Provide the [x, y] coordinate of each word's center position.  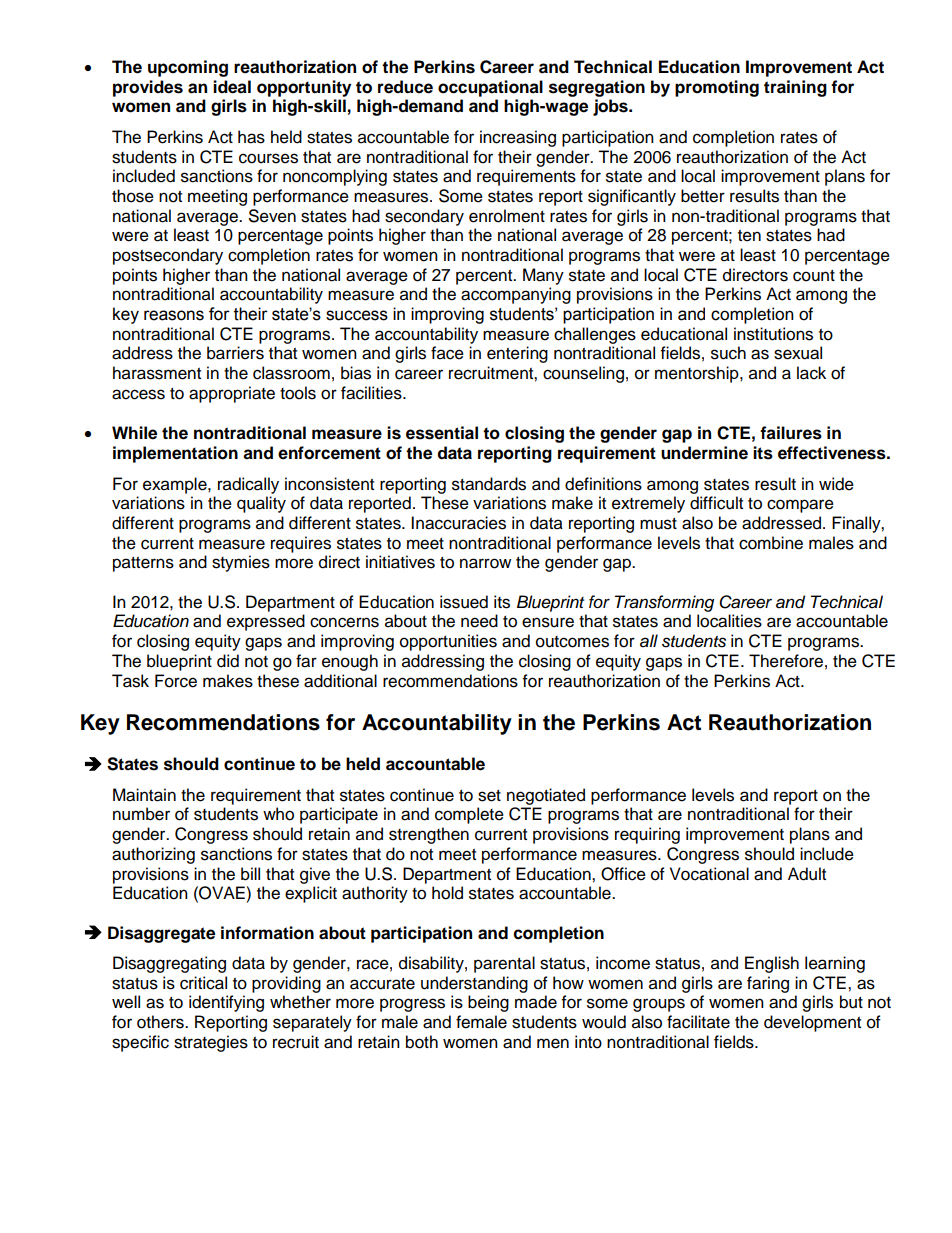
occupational [490, 88]
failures [791, 433]
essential [442, 433]
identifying [226, 1003]
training [795, 88]
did [228, 661]
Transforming [664, 603]
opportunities [448, 642]
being [488, 1003]
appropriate [232, 394]
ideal [232, 87]
